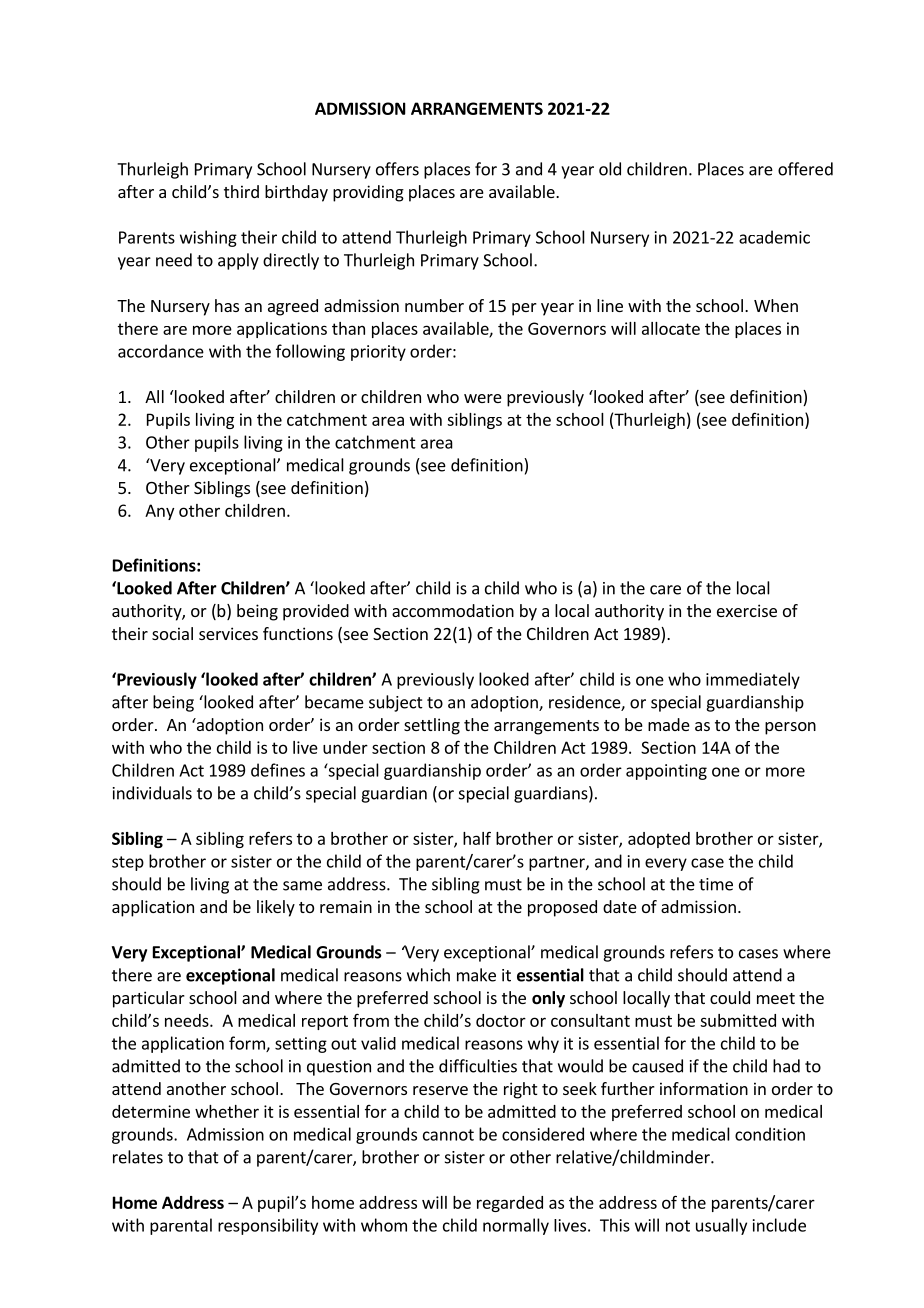  I want to click on half, so click(477, 838).
